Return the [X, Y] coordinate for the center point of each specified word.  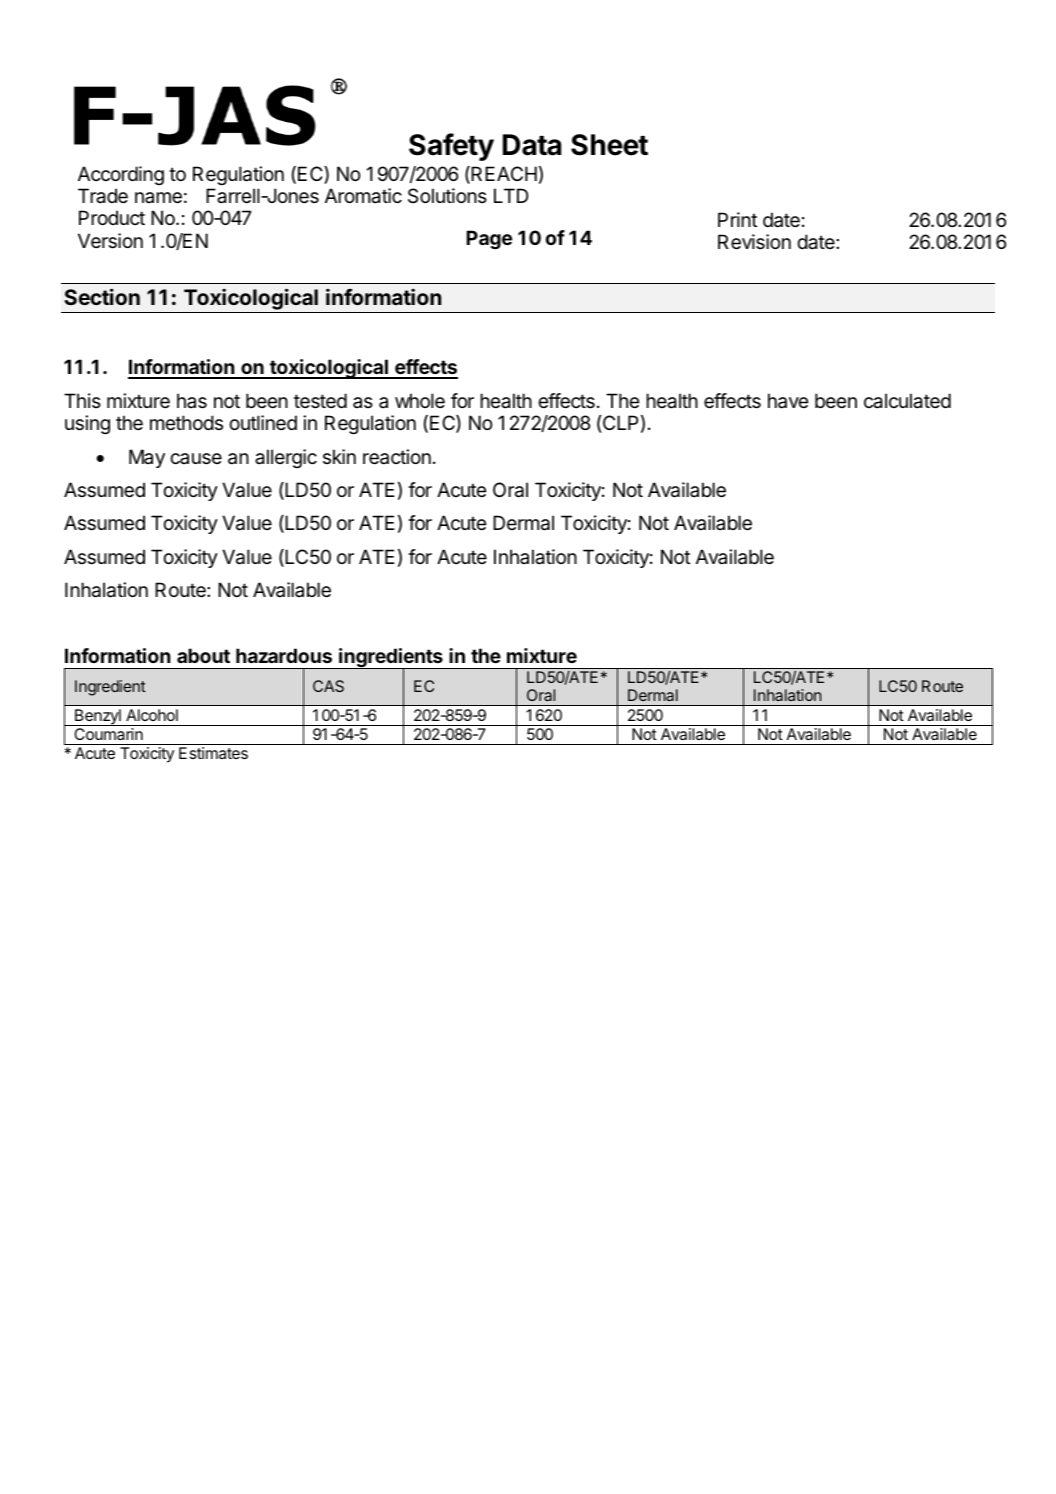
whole [420, 401]
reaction [397, 457]
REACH [503, 175]
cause [196, 459]
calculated [907, 401]
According [121, 175]
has [192, 401]
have [788, 401]
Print [737, 219]
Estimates [213, 753]
